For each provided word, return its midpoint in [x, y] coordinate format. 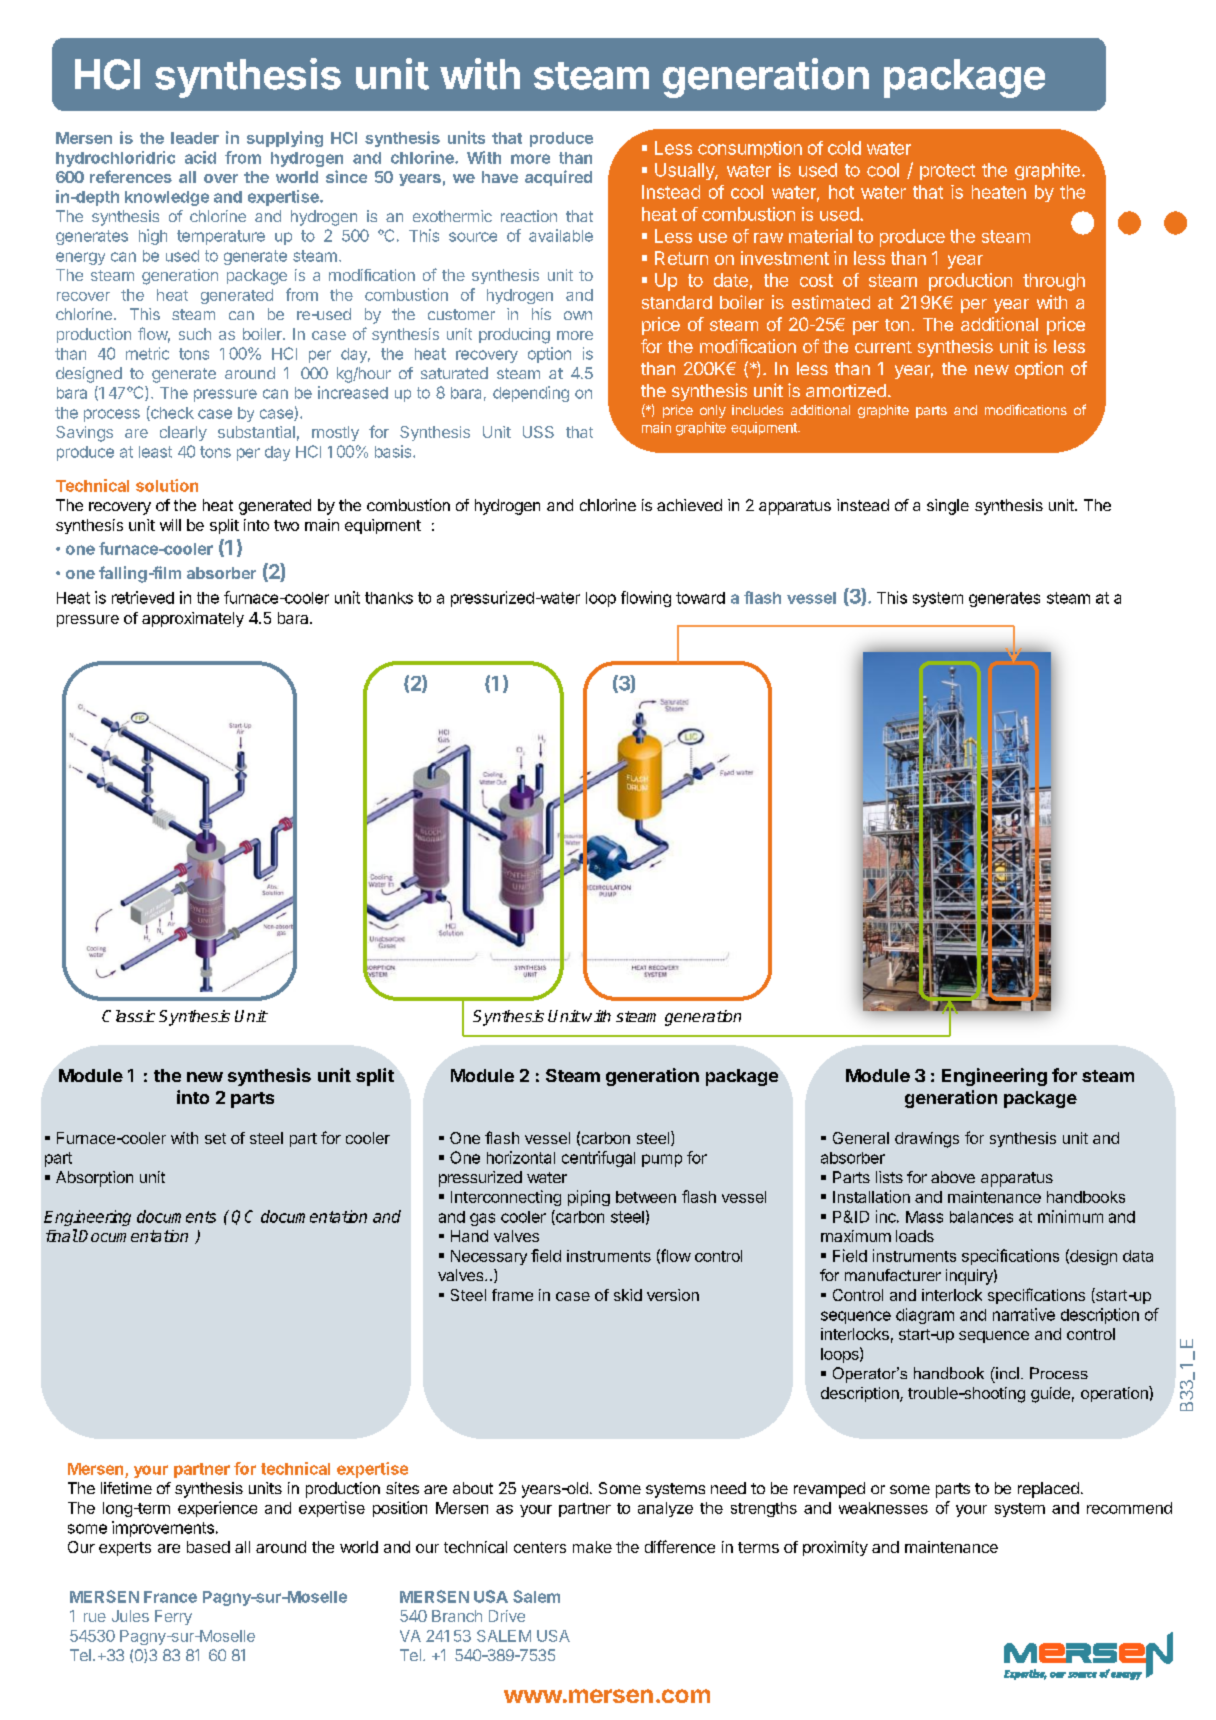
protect [947, 172]
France [170, 1597]
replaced [1048, 1490]
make [592, 1547]
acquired [558, 178]
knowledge [167, 198]
